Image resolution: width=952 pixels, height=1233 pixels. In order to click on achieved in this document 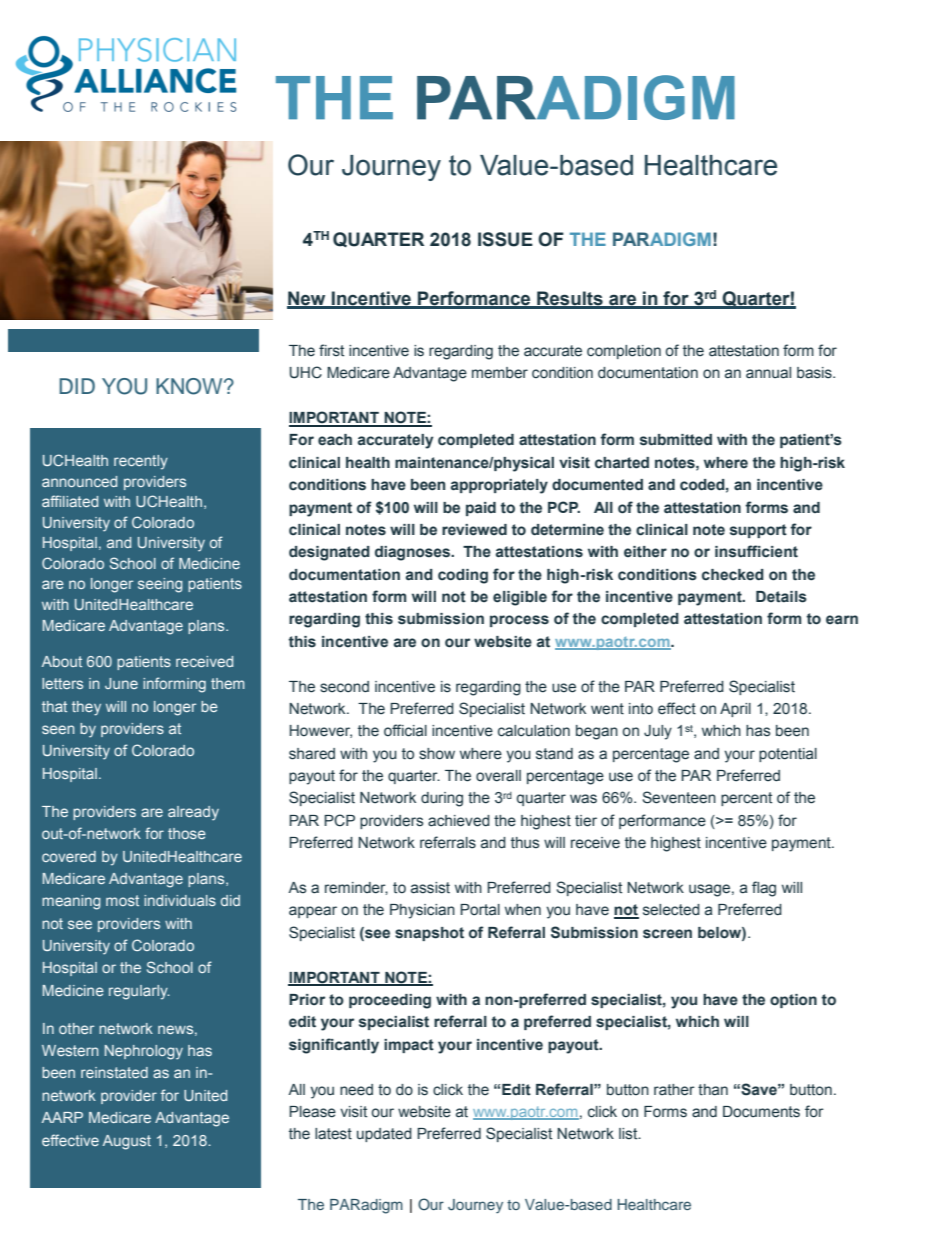, I will do `click(459, 821)`.
